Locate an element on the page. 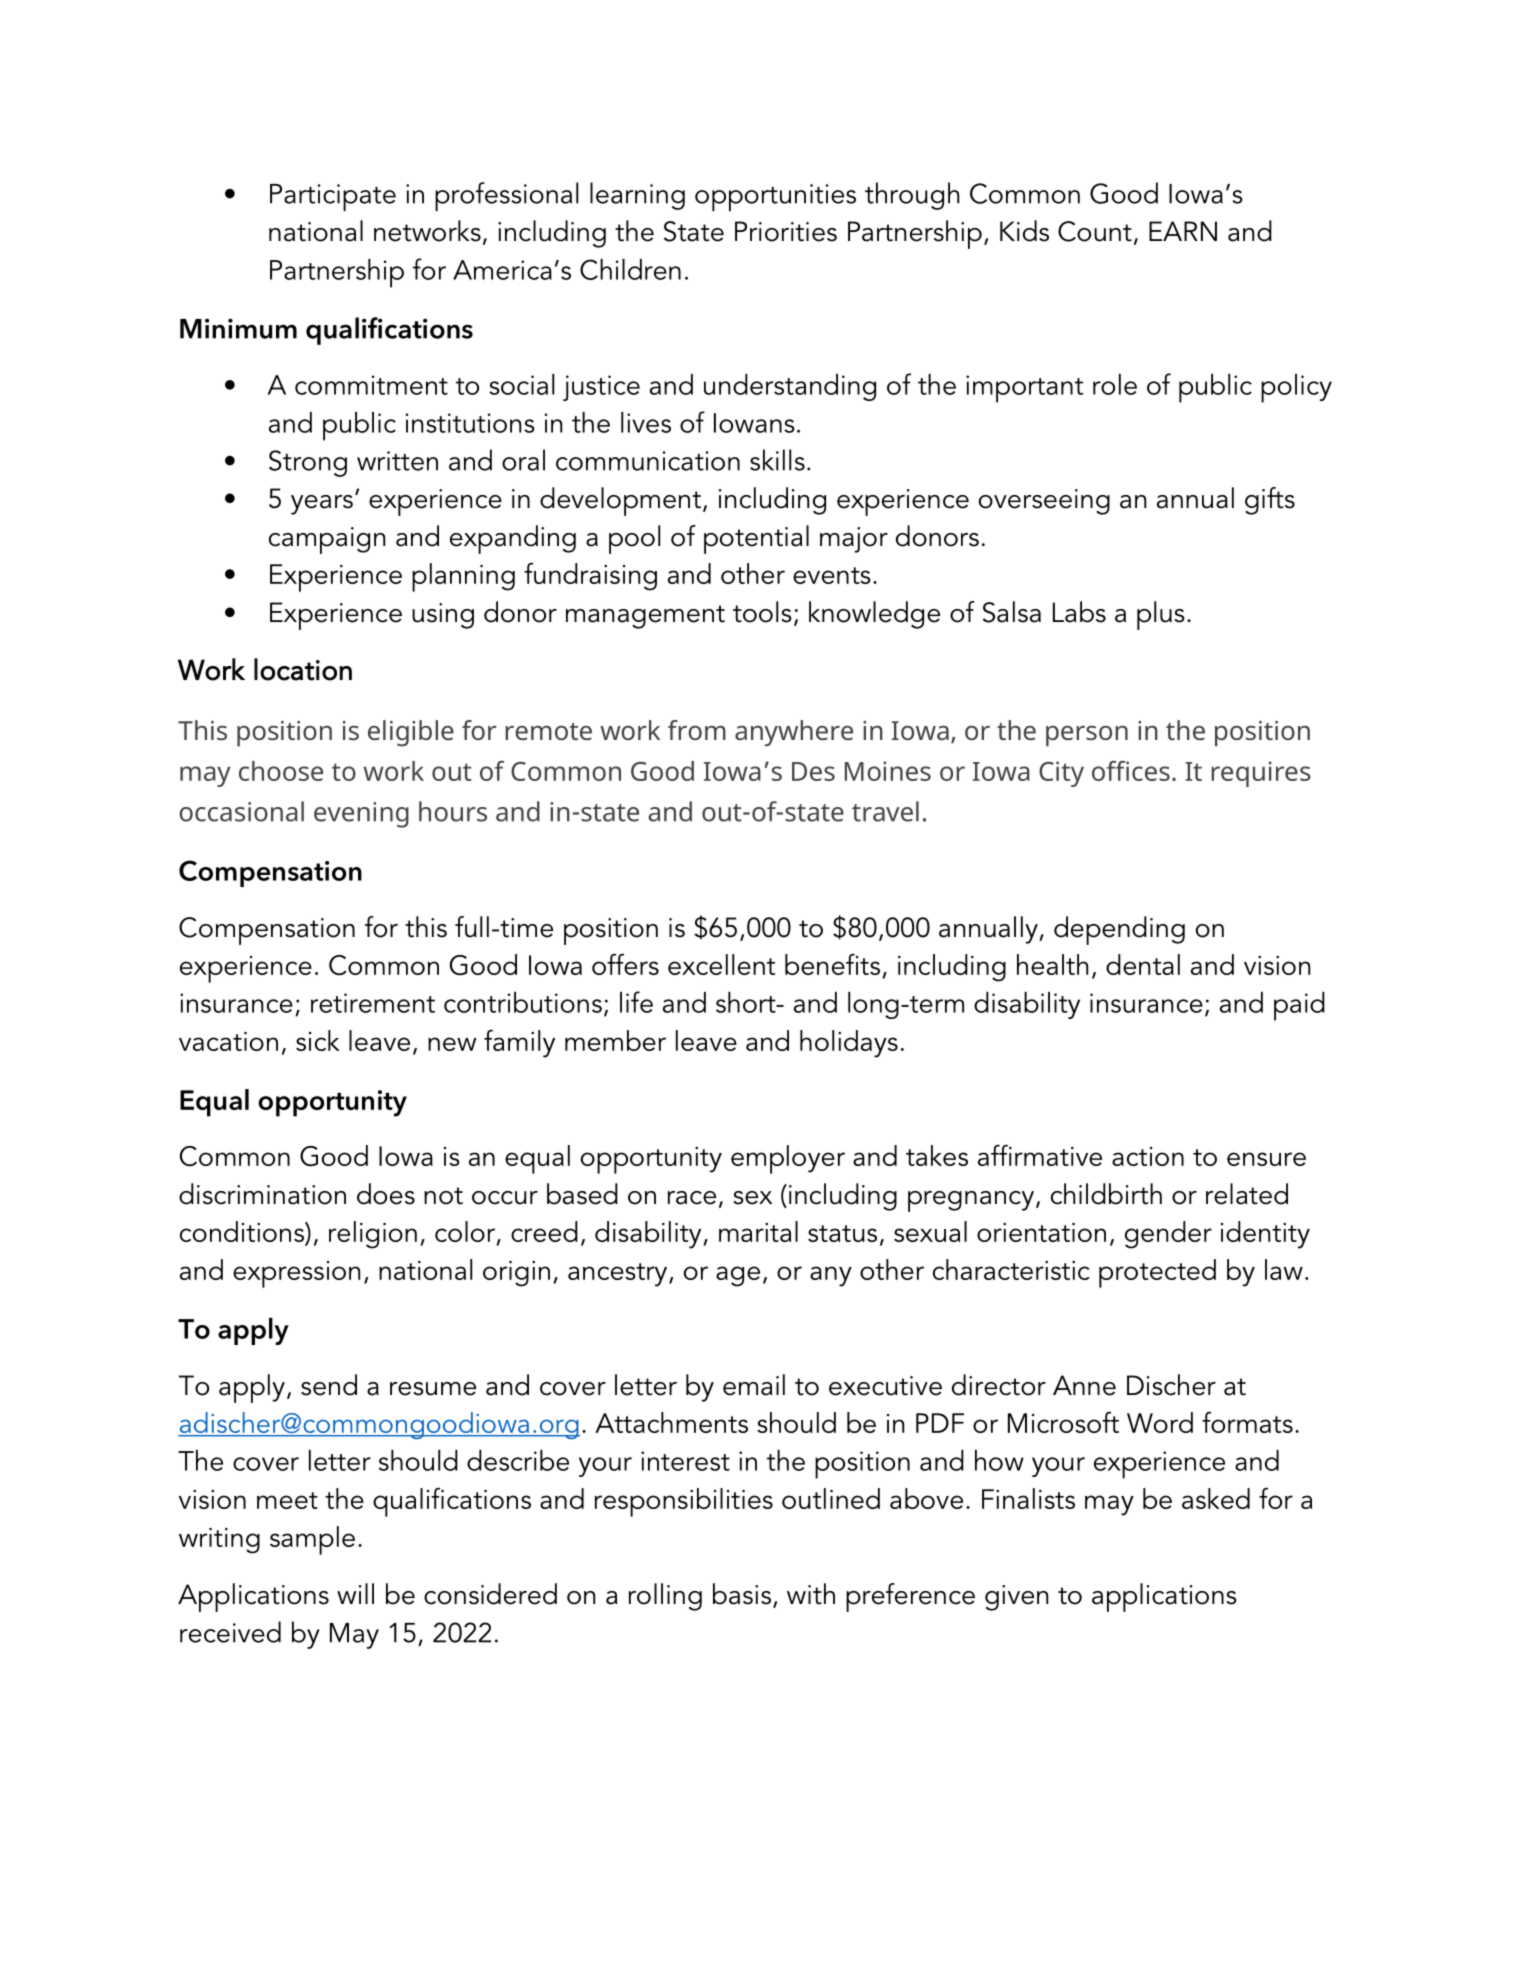 Image resolution: width=1516 pixels, height=1962 pixels. Priorities is located at coordinates (786, 231).
